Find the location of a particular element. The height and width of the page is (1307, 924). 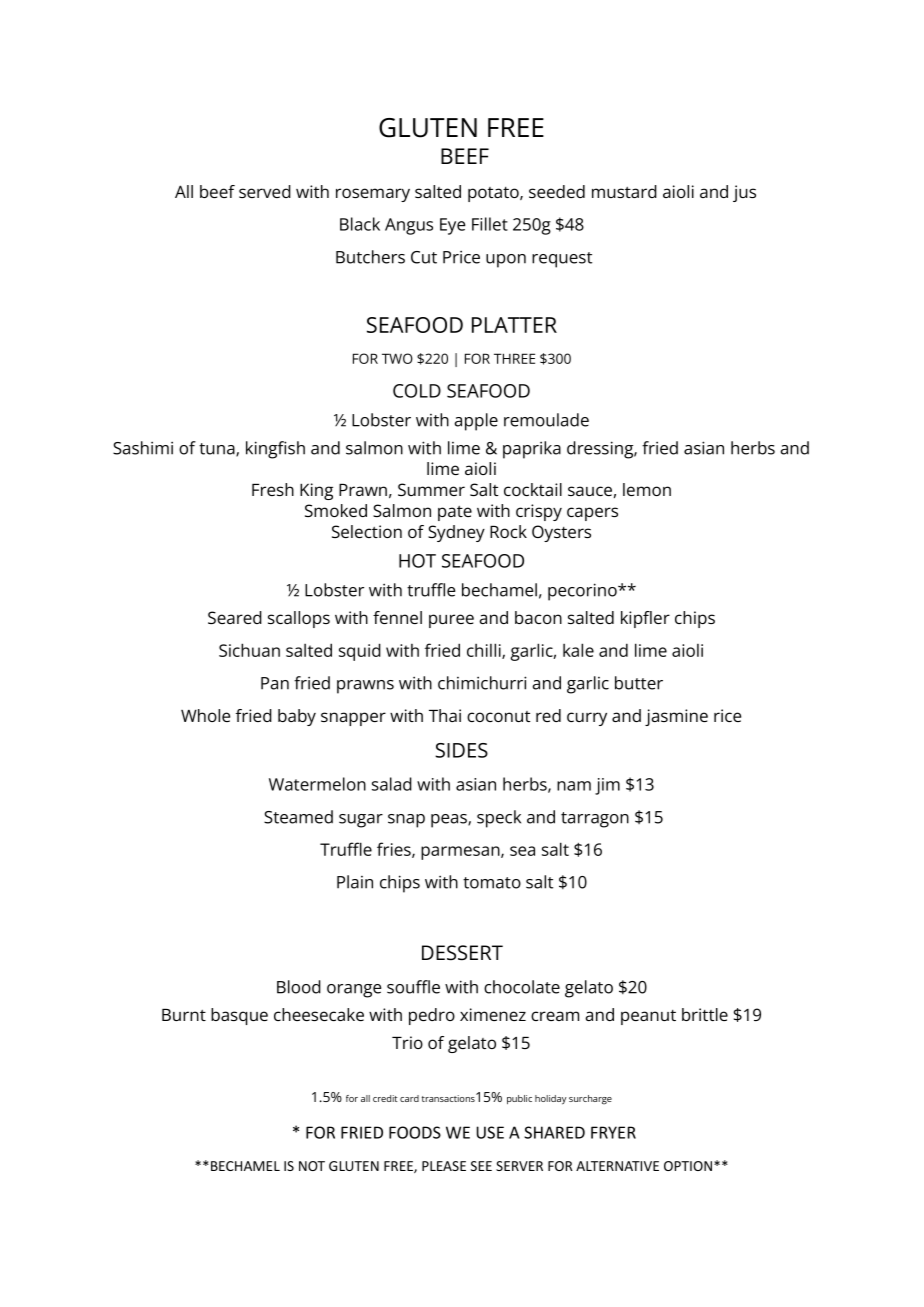

tarragon is located at coordinates (595, 820).
